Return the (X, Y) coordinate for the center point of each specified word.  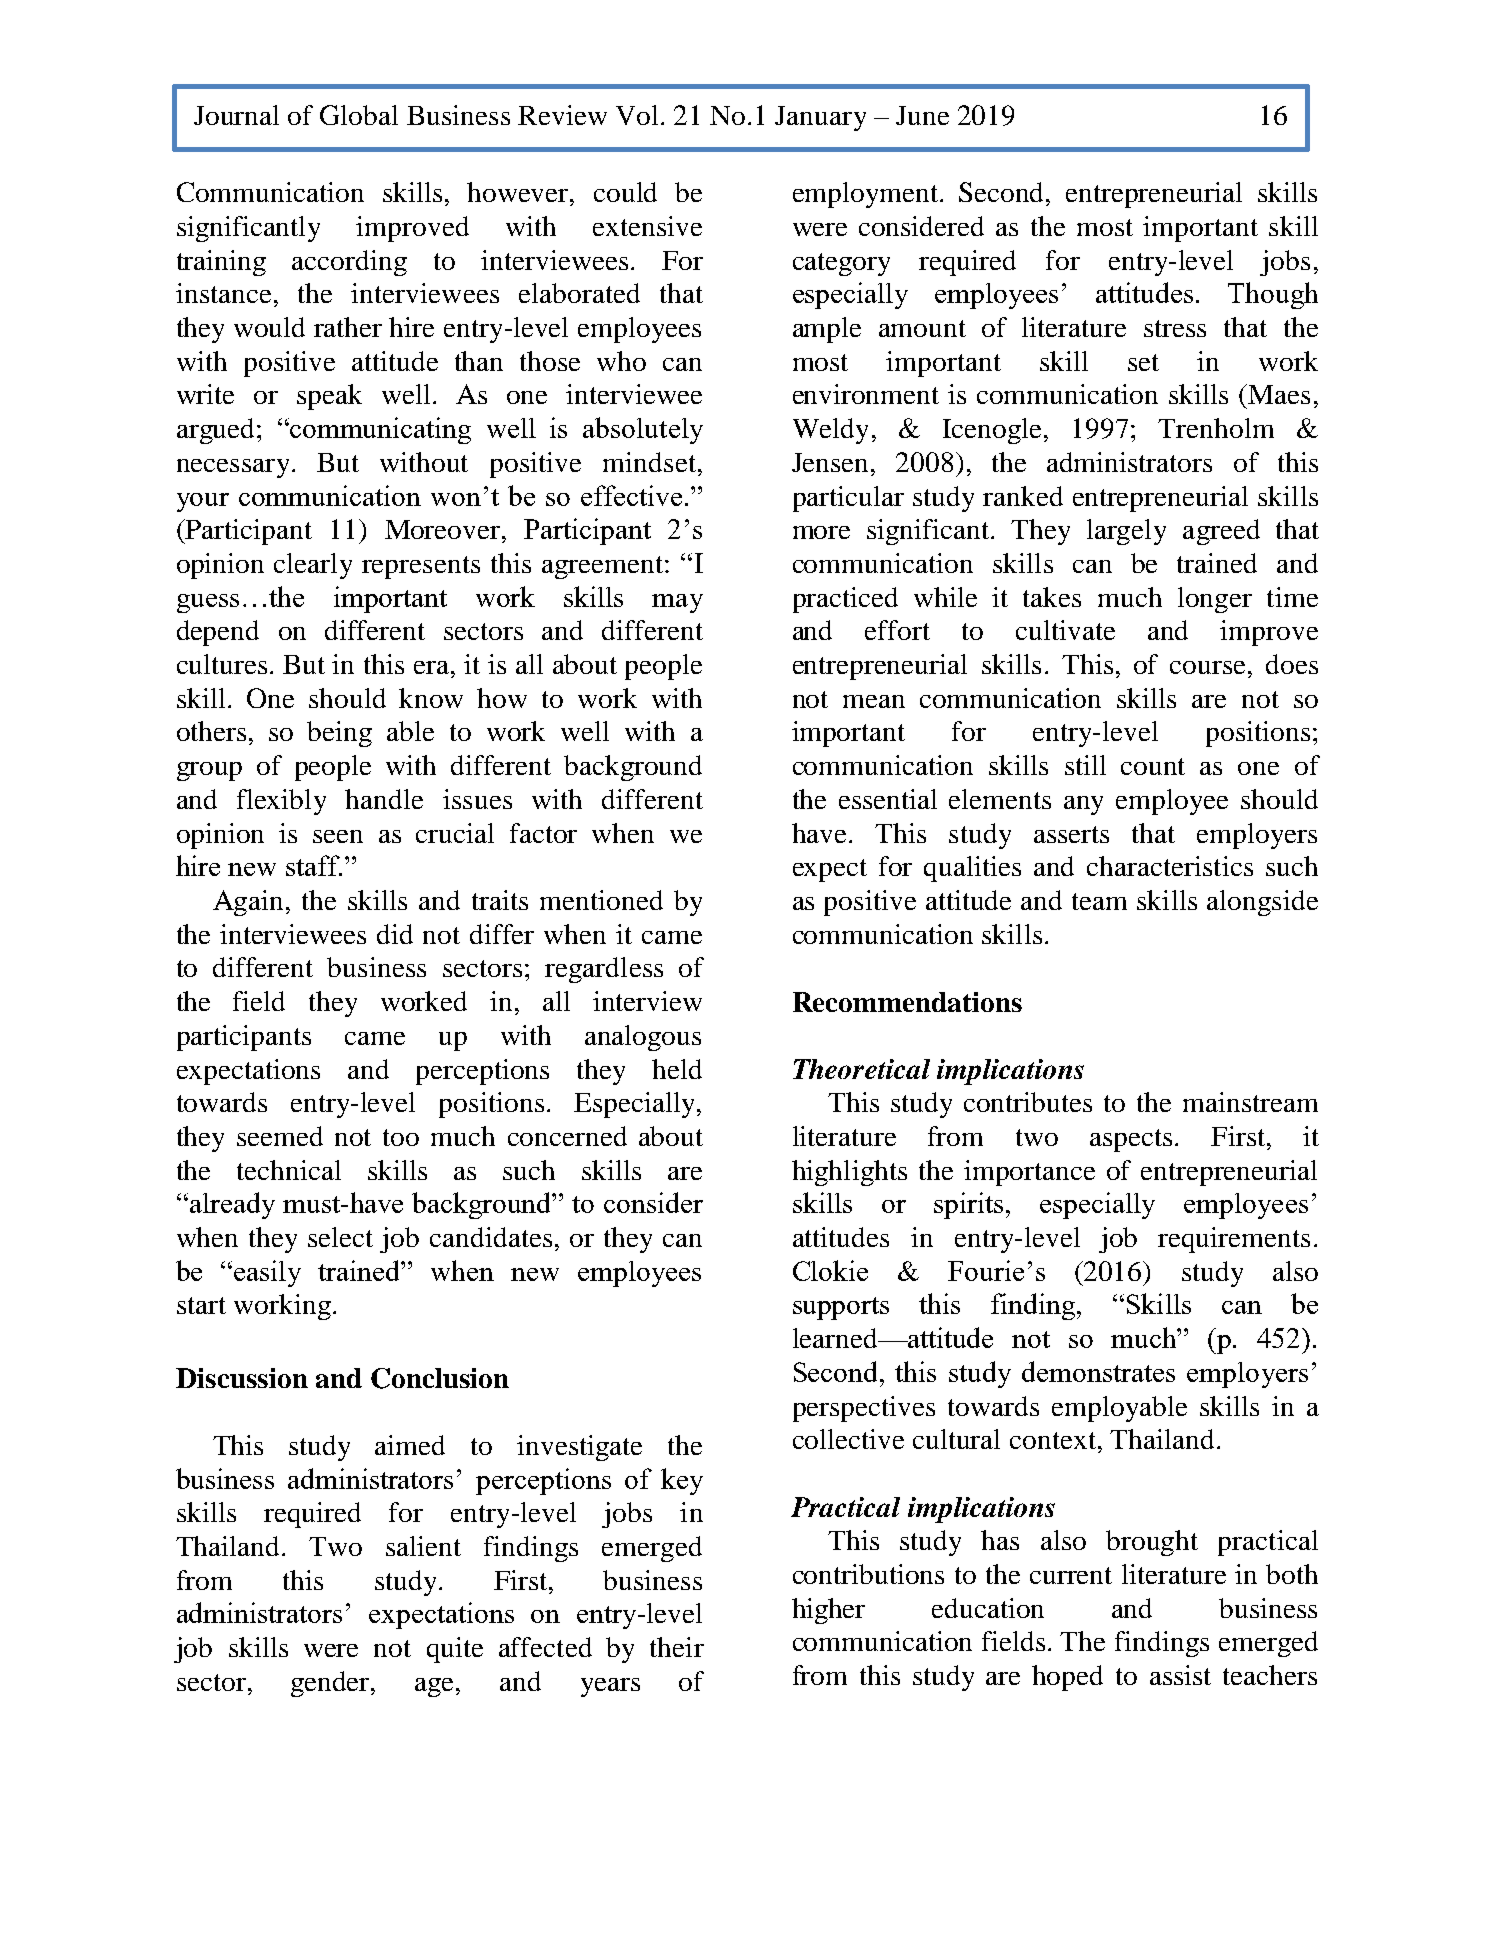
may (677, 603)
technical (289, 1170)
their (677, 1647)
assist (1180, 1675)
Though (1273, 295)
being (339, 734)
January (820, 118)
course (1207, 667)
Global (359, 115)
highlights (849, 1173)
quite (455, 1650)
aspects (1131, 1140)
